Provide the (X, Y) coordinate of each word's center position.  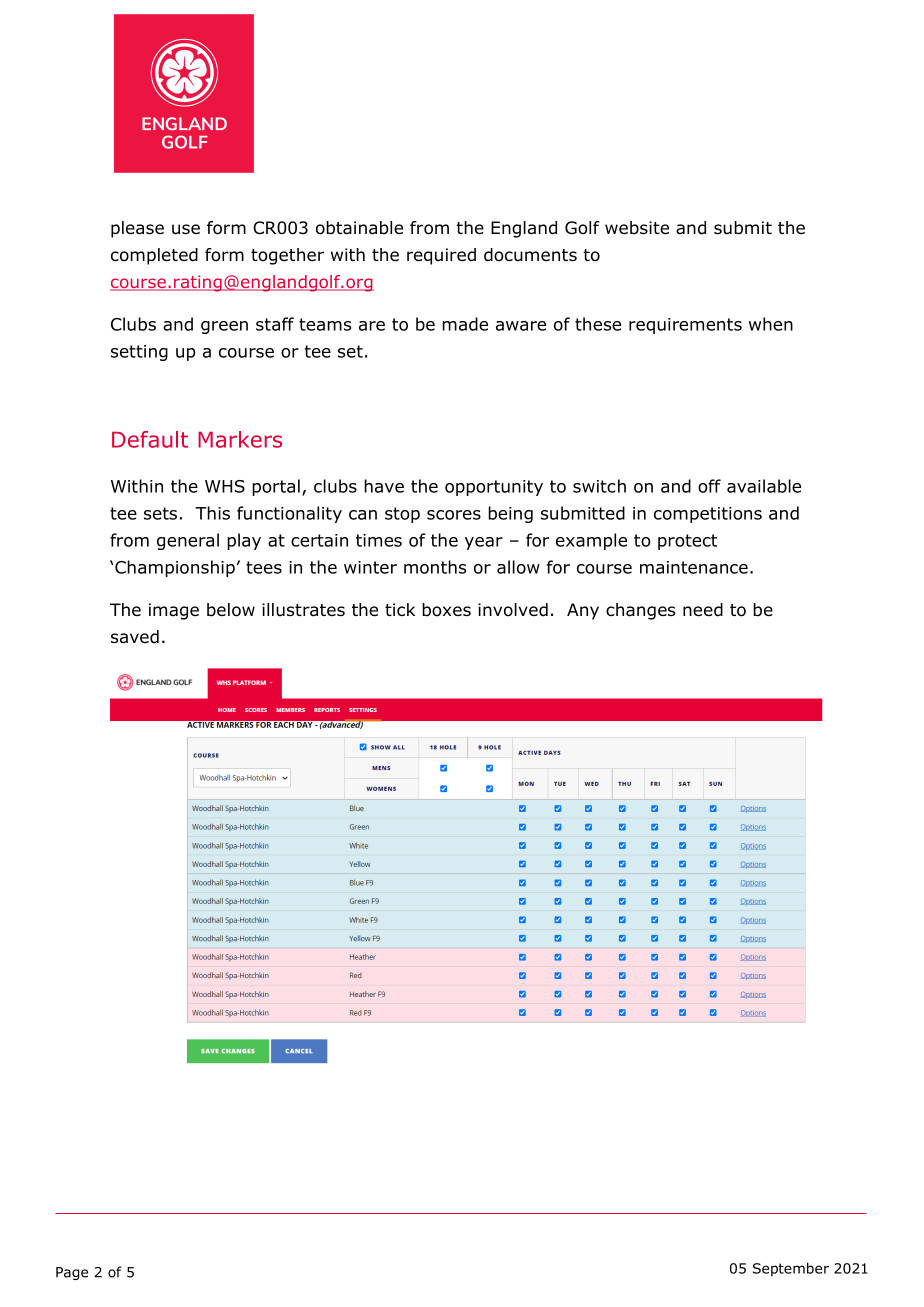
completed (154, 256)
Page (72, 1273)
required (441, 256)
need (703, 610)
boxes (446, 610)
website (637, 228)
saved (135, 637)
